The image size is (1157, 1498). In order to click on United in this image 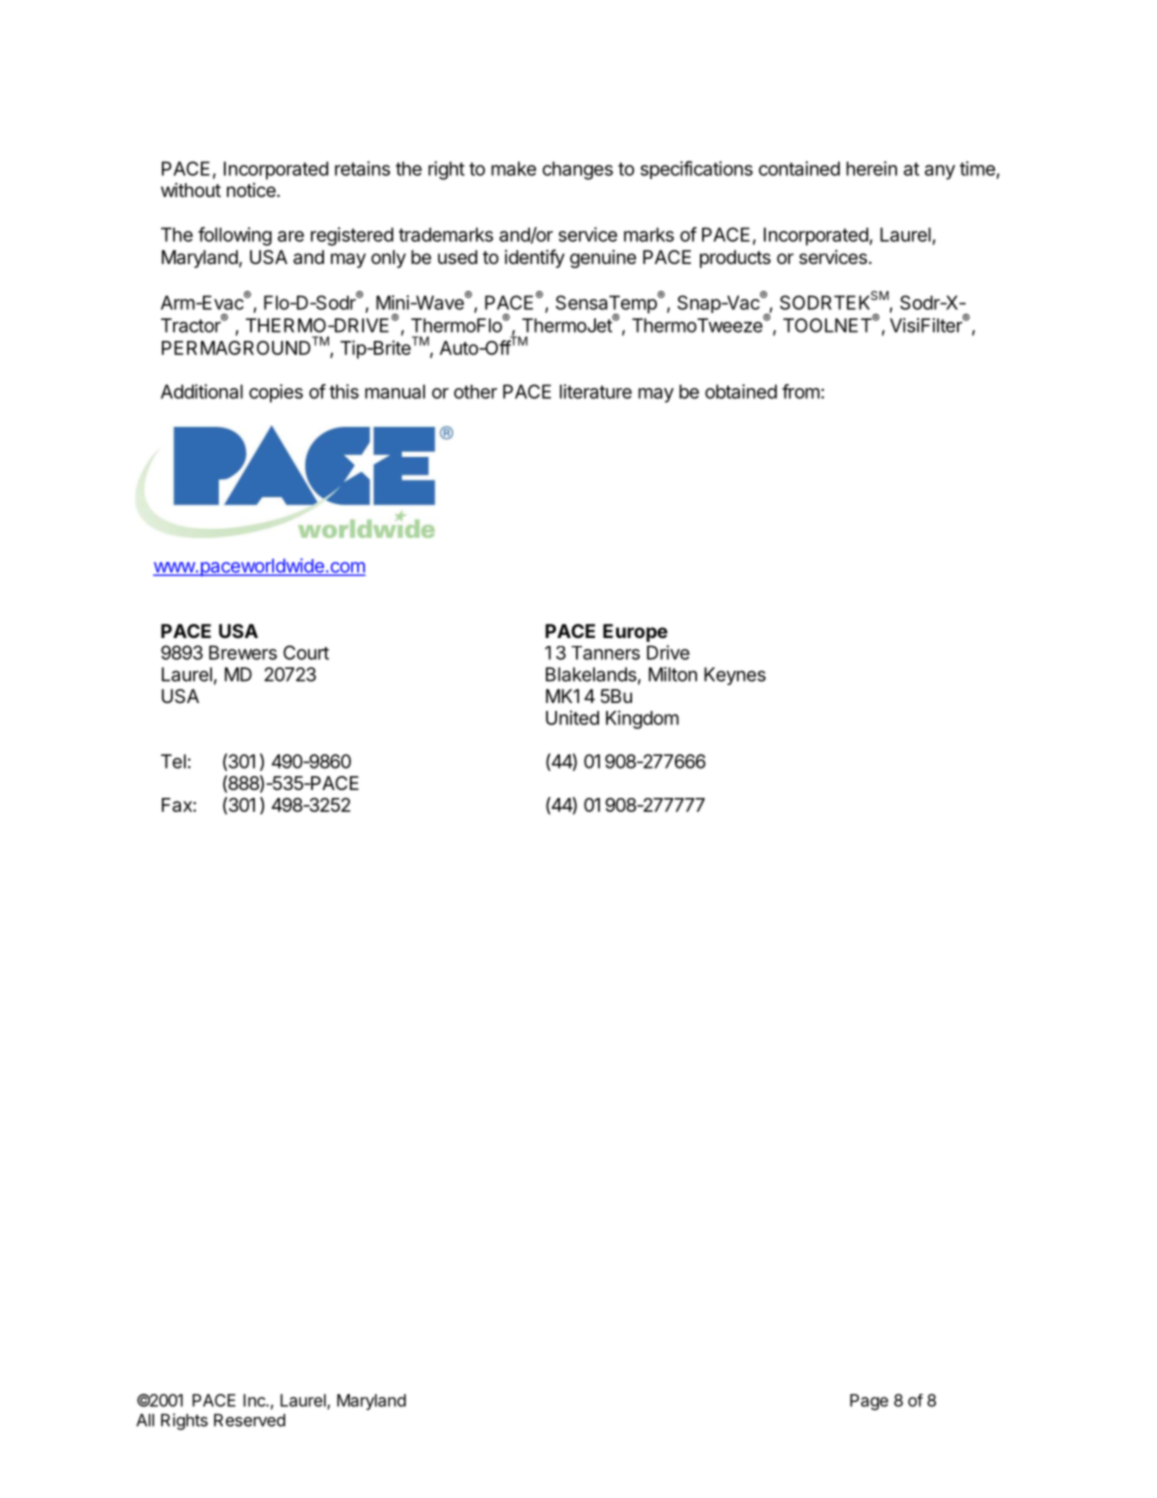, I will do `click(572, 717)`.
